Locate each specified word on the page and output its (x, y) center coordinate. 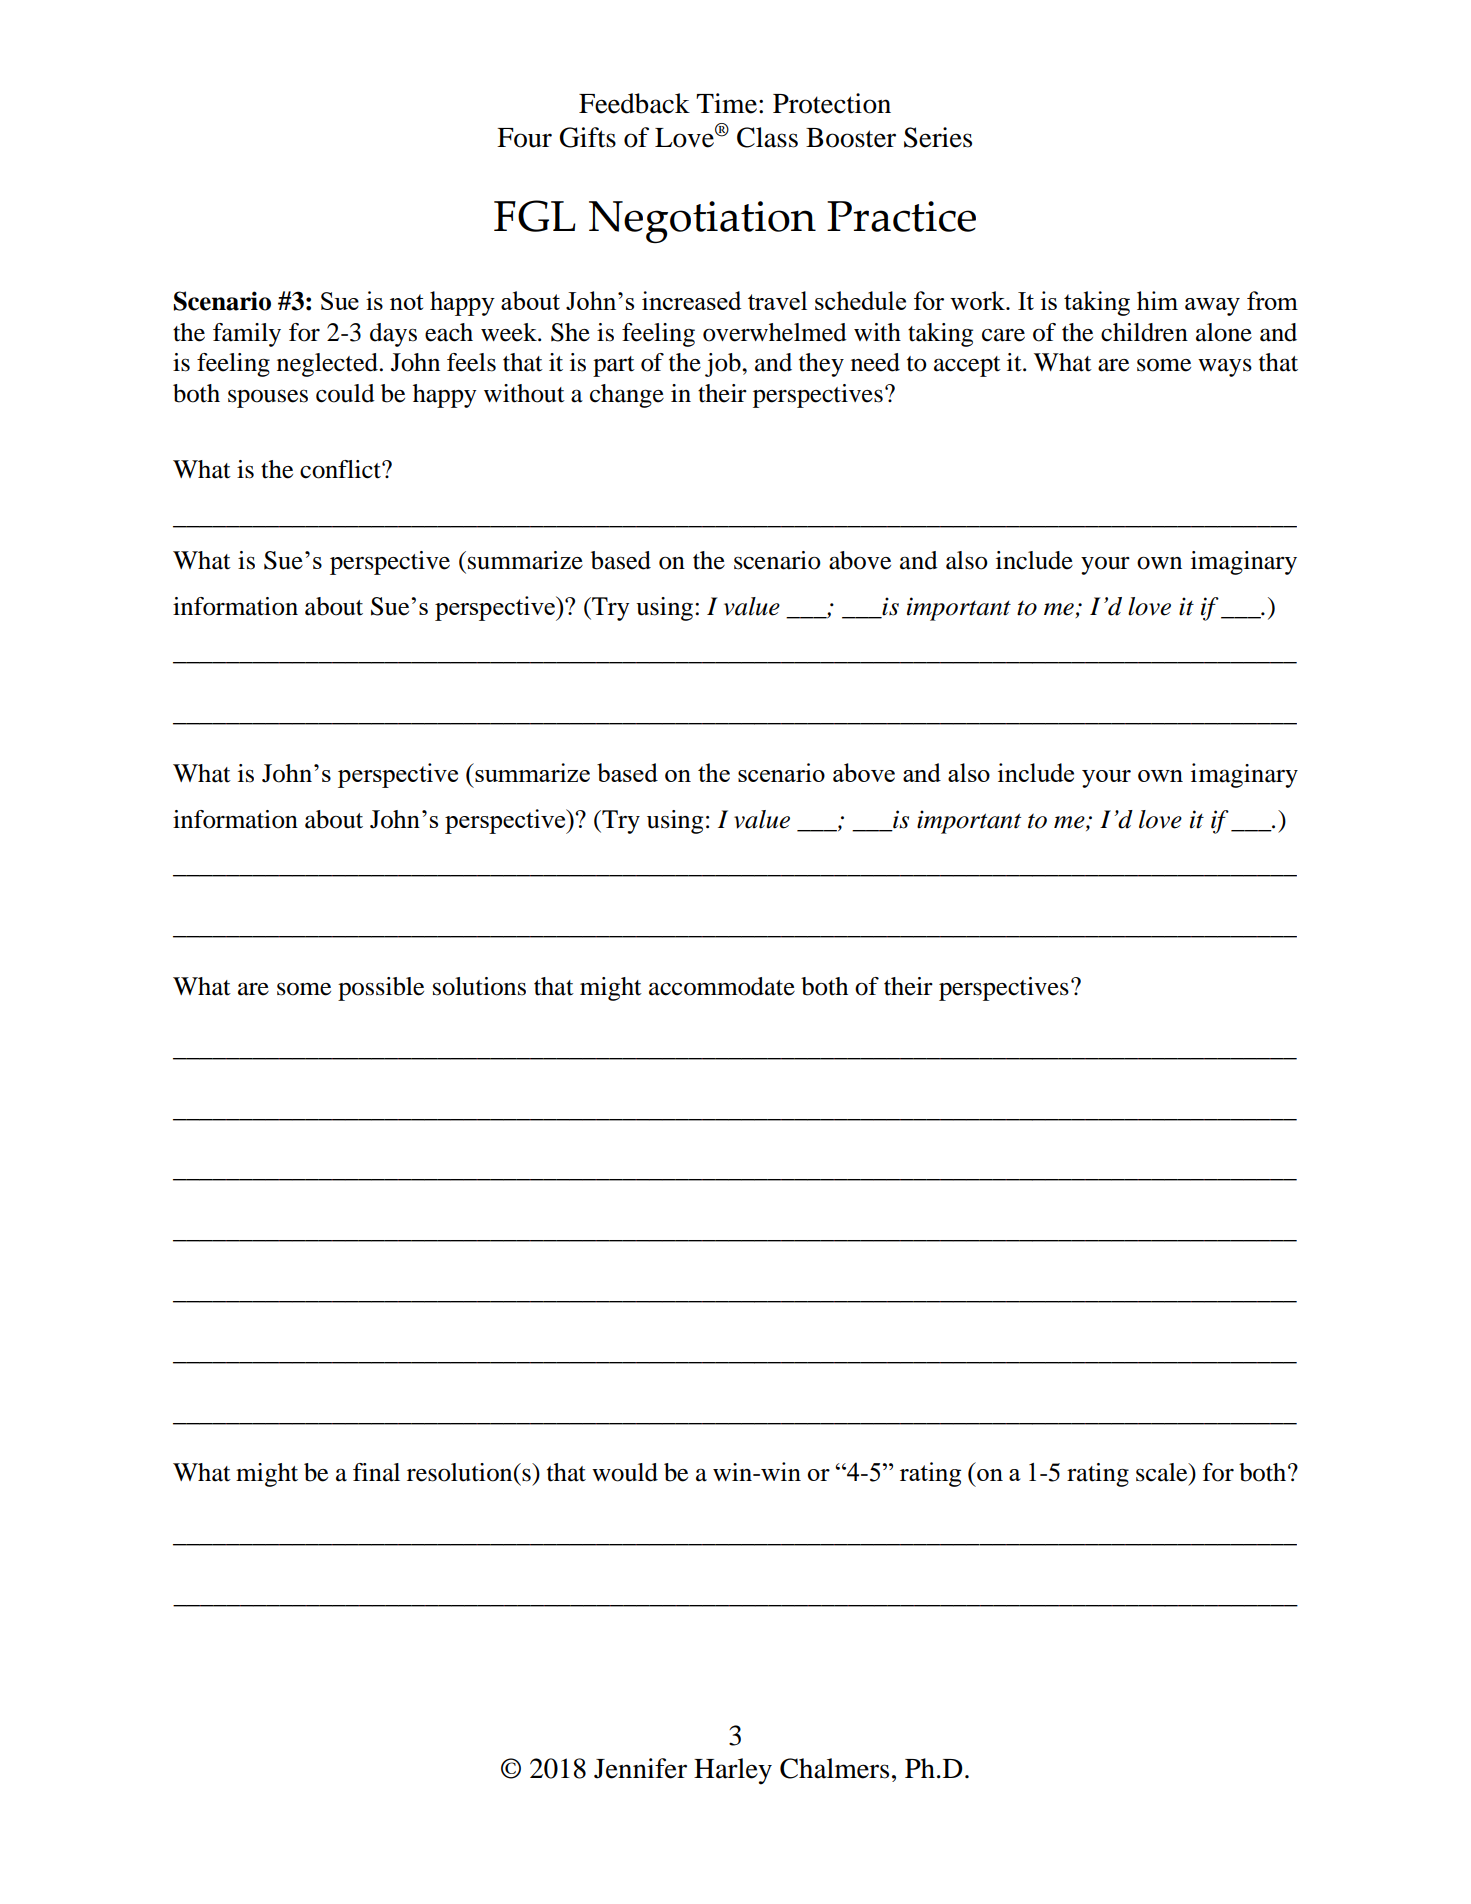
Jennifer (640, 1768)
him (1157, 300)
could (345, 393)
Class (767, 137)
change (627, 396)
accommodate (722, 986)
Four (524, 138)
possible (381, 989)
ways (1225, 367)
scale (1163, 1472)
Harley (733, 1771)
